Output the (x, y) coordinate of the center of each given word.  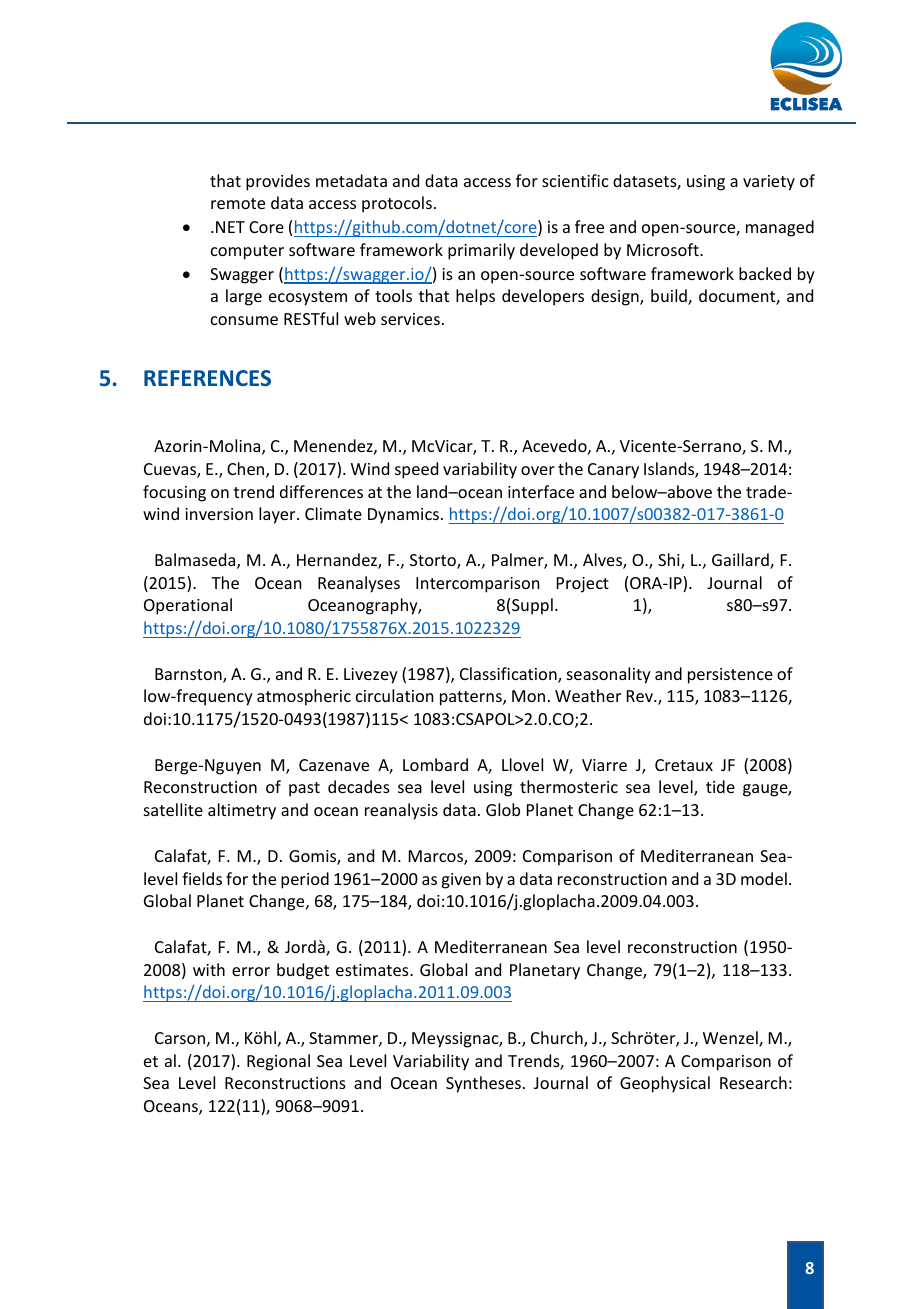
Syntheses (483, 1084)
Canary (613, 471)
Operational (188, 606)
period (305, 880)
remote (238, 203)
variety (769, 183)
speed (416, 470)
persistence (730, 676)
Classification (509, 675)
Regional (278, 1062)
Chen (247, 470)
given (461, 881)
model (764, 878)
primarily (481, 251)
